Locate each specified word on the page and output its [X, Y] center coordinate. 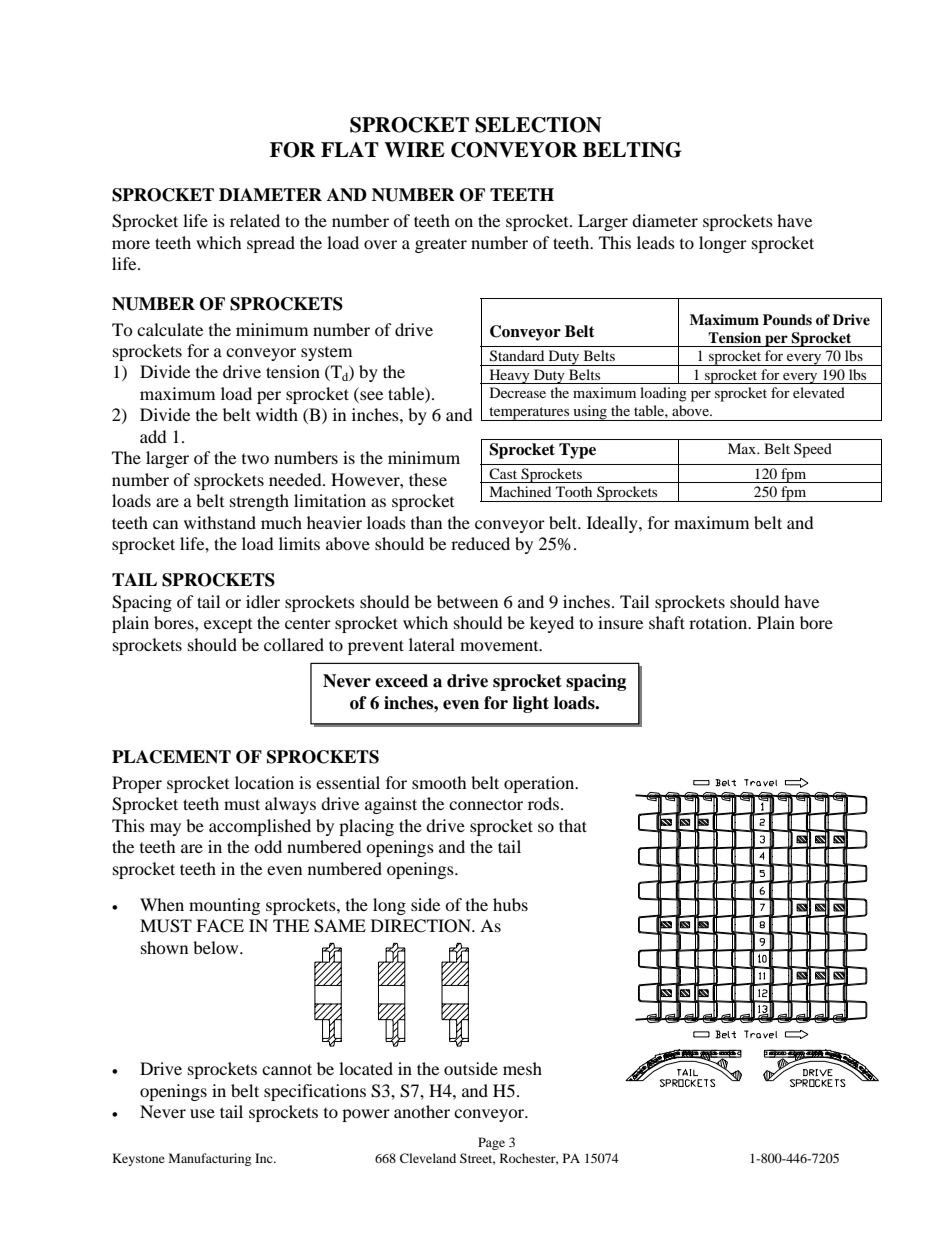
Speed [813, 450]
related [255, 220]
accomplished [260, 827]
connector [486, 804]
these [428, 479]
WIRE [414, 150]
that [573, 825]
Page [491, 1143]
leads [656, 242]
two [255, 459]
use [202, 1113]
